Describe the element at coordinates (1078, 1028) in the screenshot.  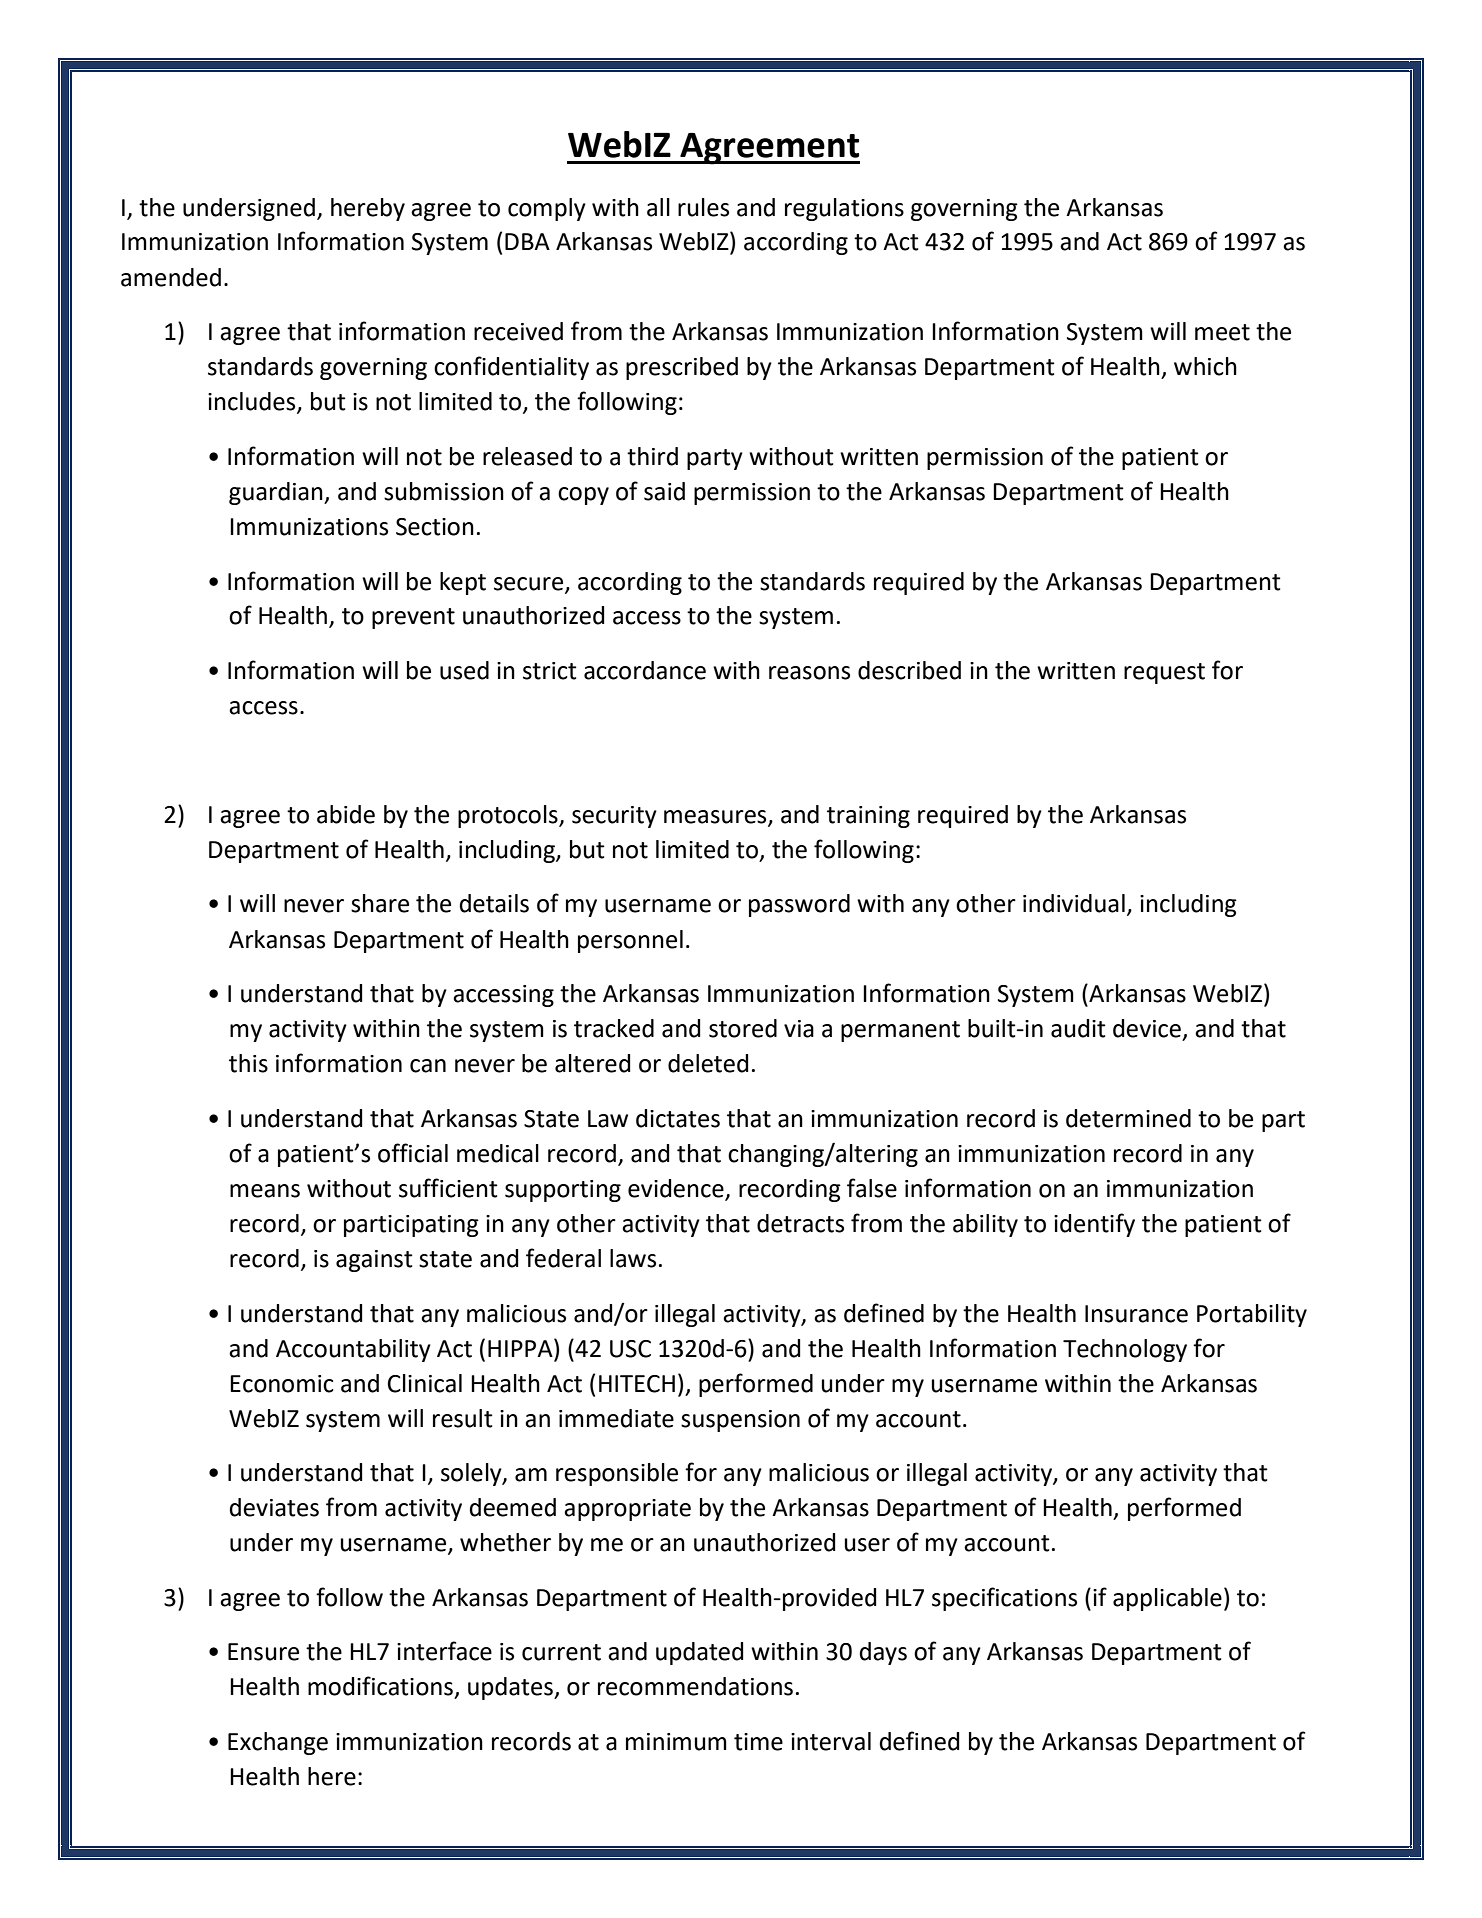
I see `audit` at that location.
